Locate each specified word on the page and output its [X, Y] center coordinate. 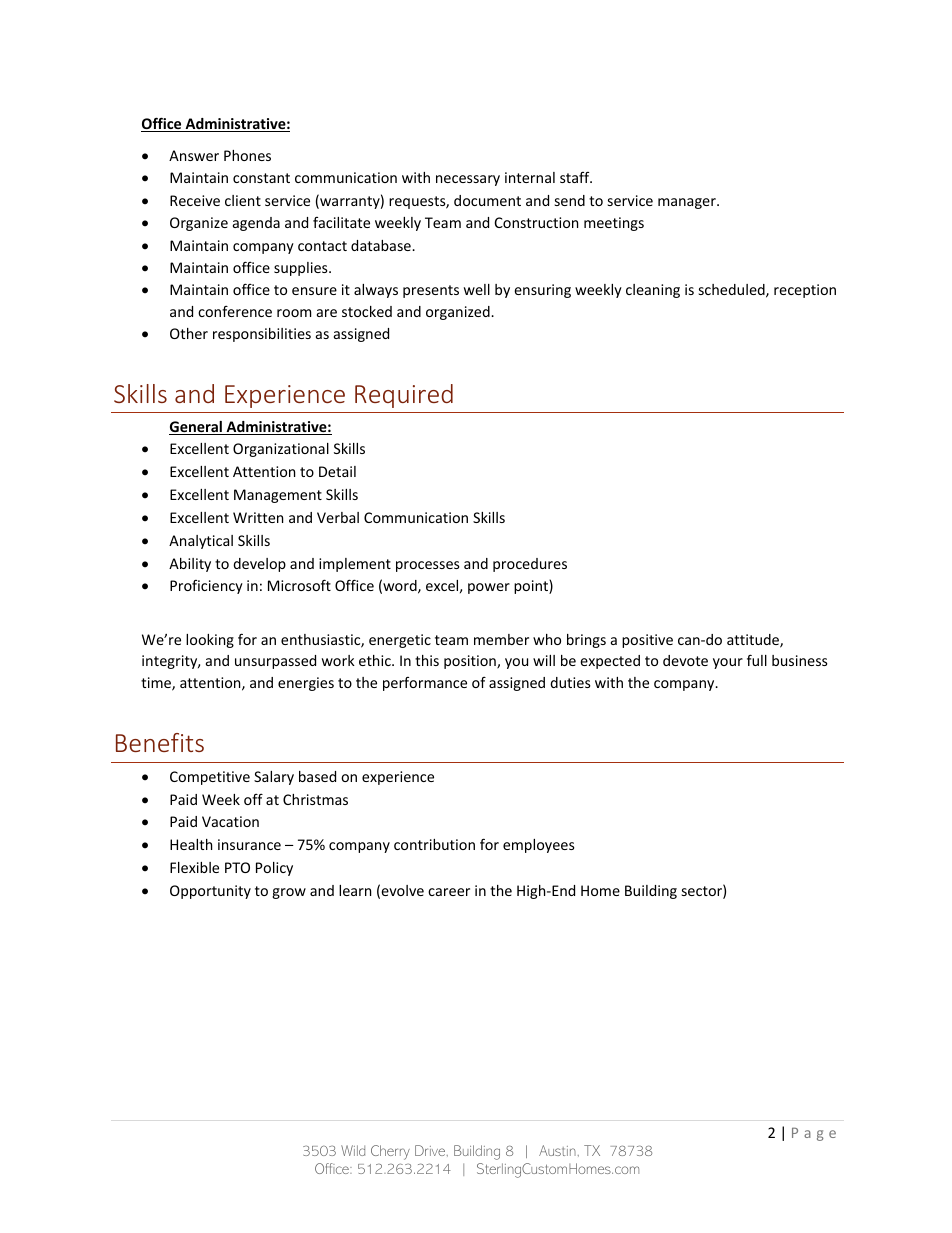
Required [404, 396]
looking [210, 641]
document [487, 200]
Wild [353, 1150]
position [471, 662]
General [196, 428]
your [728, 663]
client [243, 200]
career [449, 892]
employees [539, 846]
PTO [237, 867]
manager [688, 203]
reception [805, 291]
